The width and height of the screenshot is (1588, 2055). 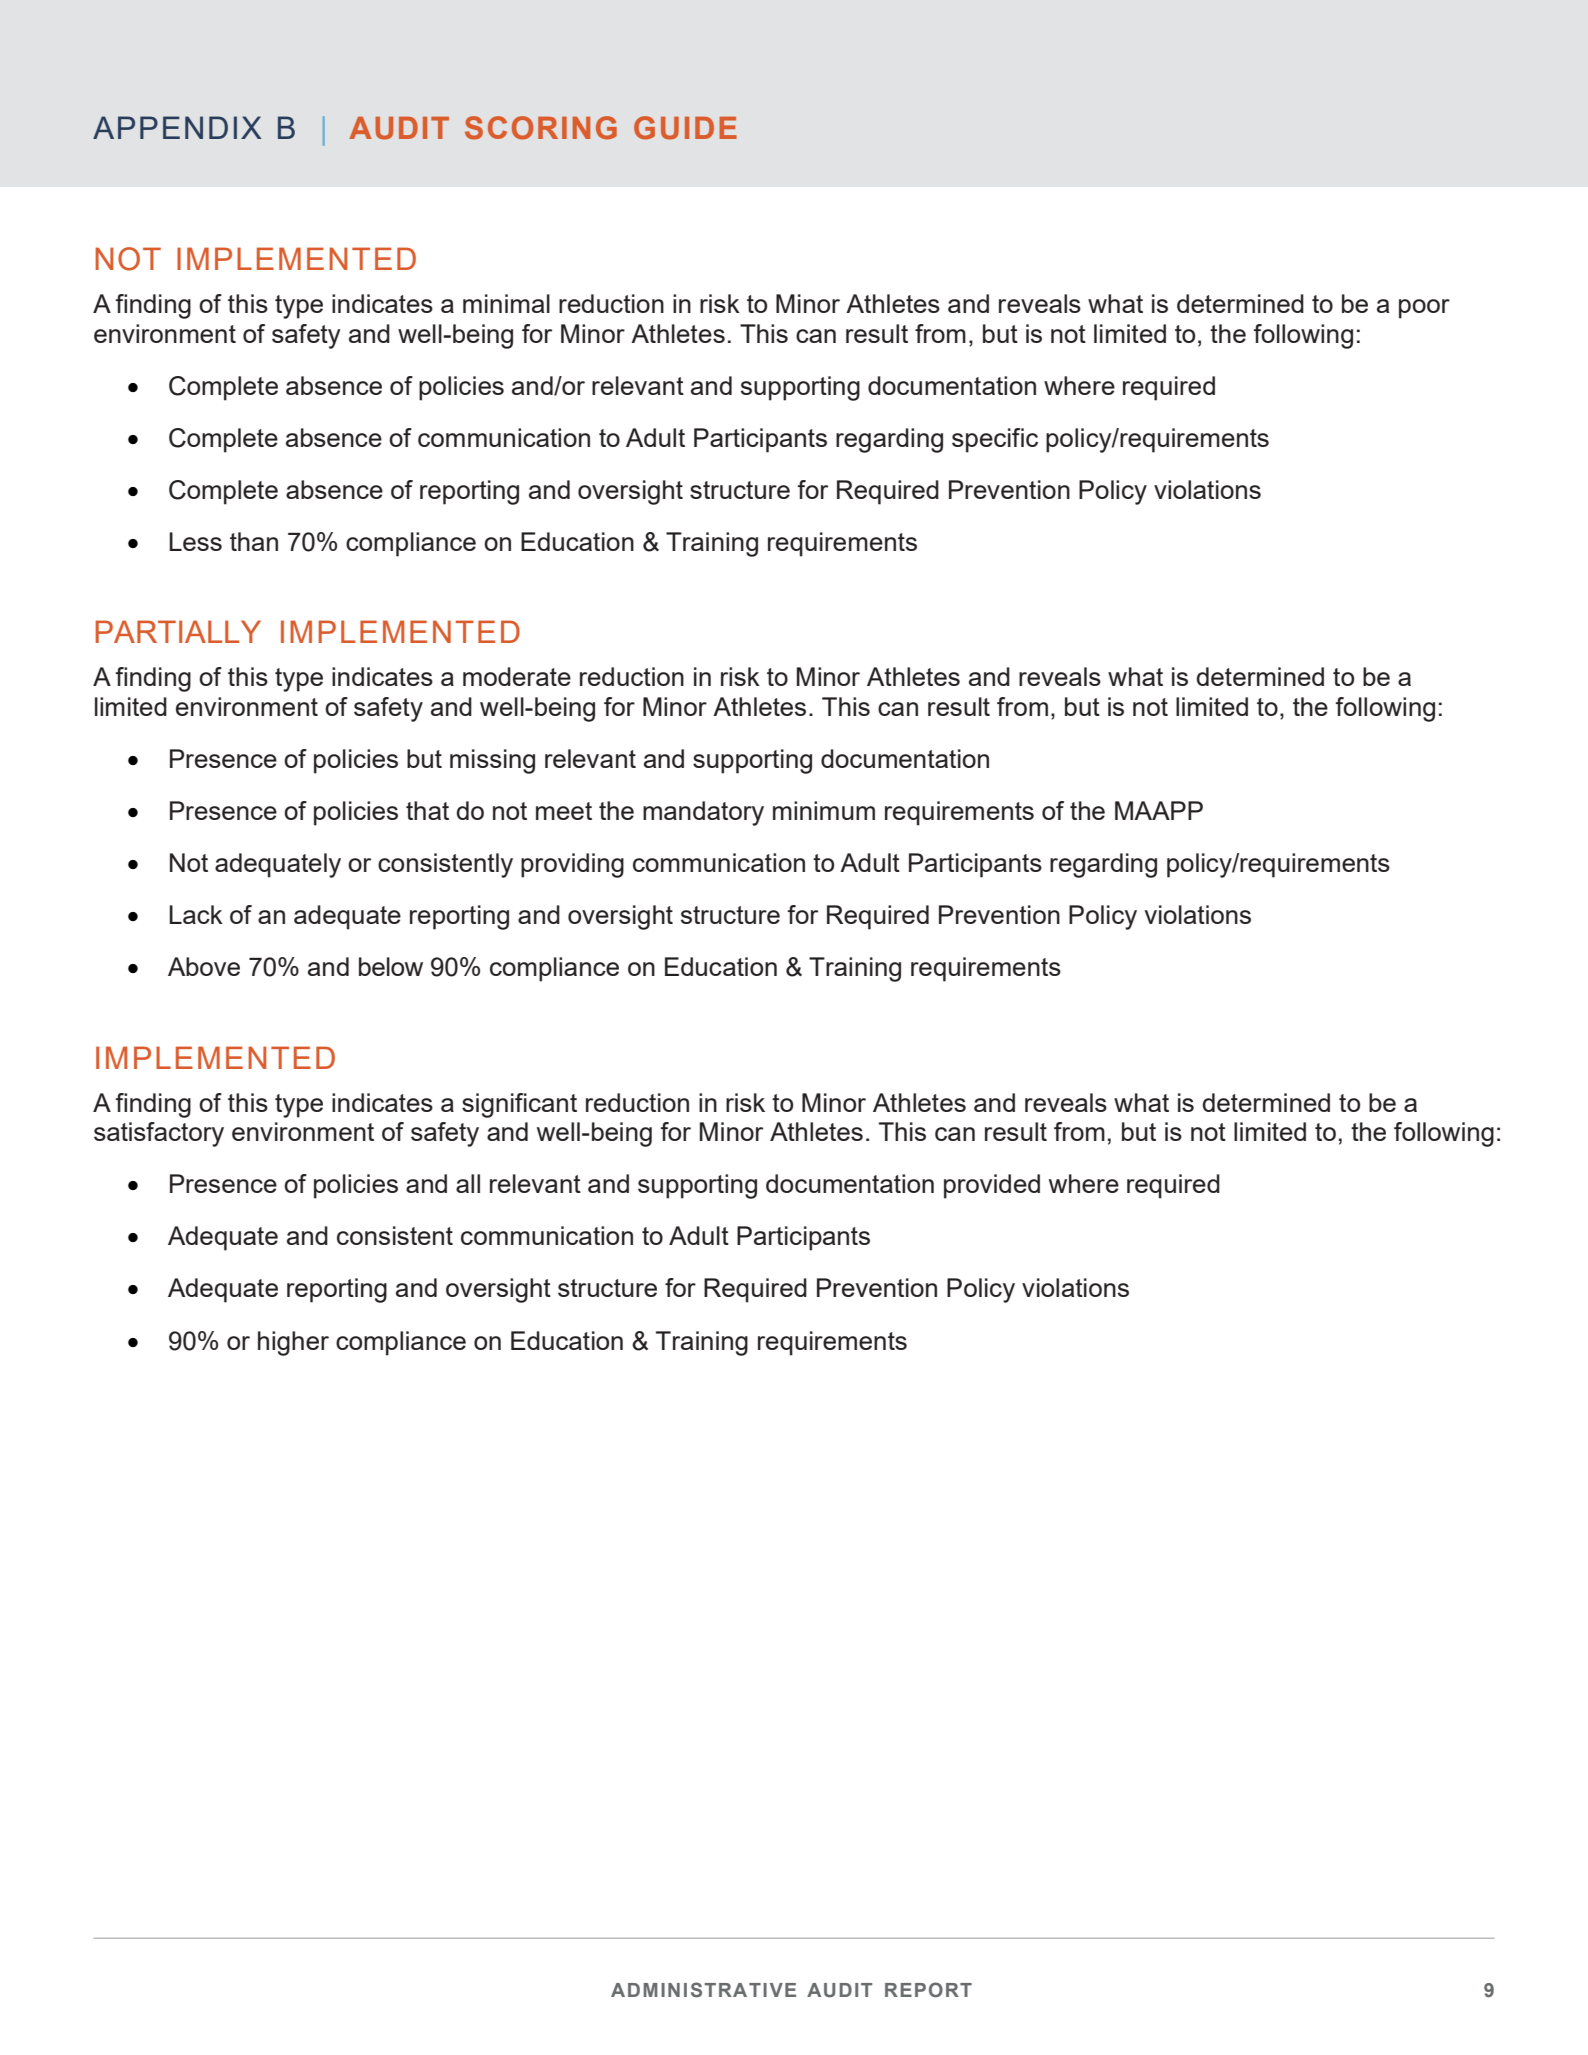 What do you see at coordinates (824, 810) in the screenshot?
I see `minimum` at bounding box center [824, 810].
